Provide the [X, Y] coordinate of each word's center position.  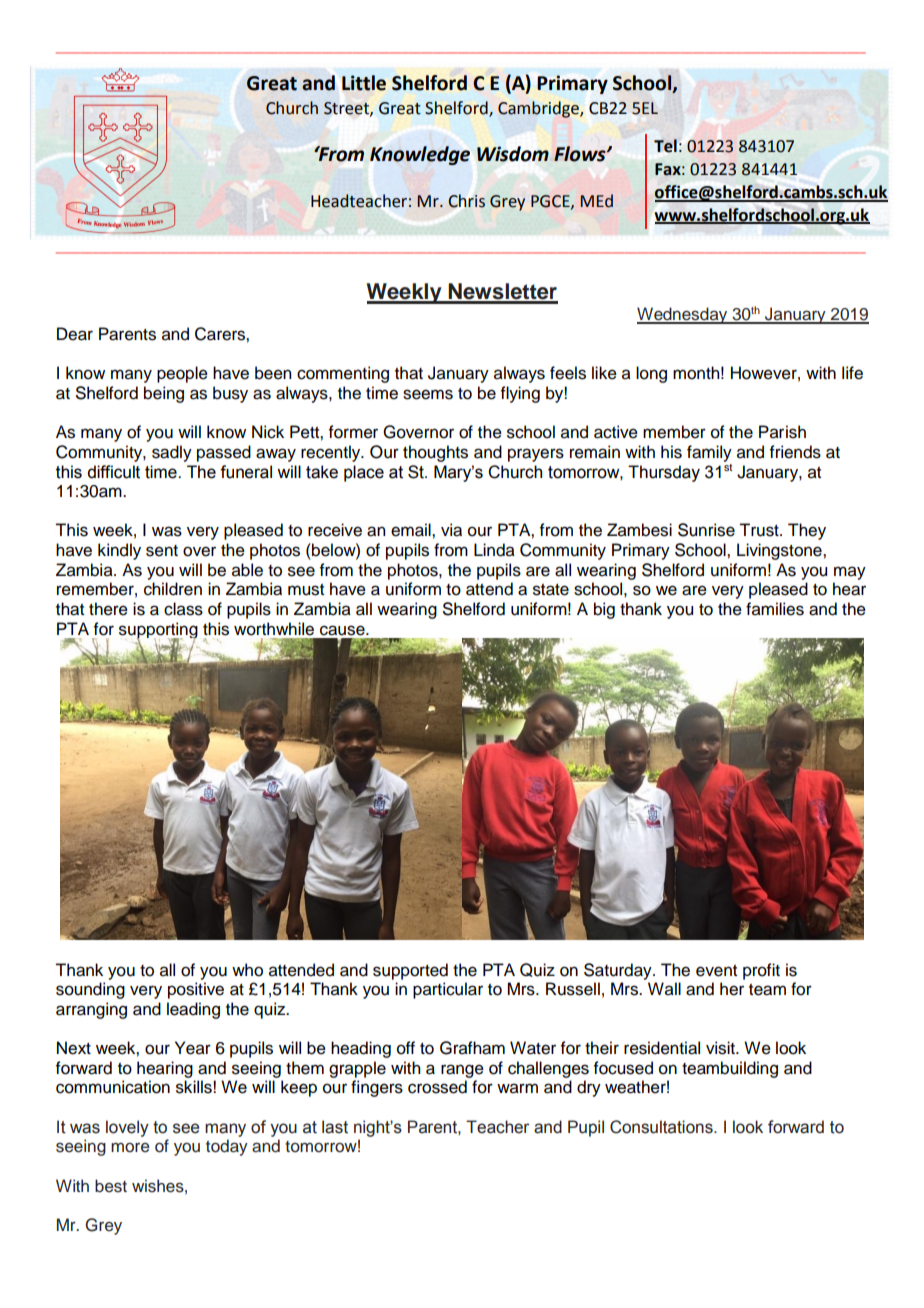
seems [428, 394]
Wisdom [513, 154]
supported [410, 971]
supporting [158, 631]
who [247, 970]
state [551, 590]
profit [761, 971]
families [775, 609]
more [130, 1148]
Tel [665, 146]
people [182, 374]
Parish [782, 432]
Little [364, 83]
